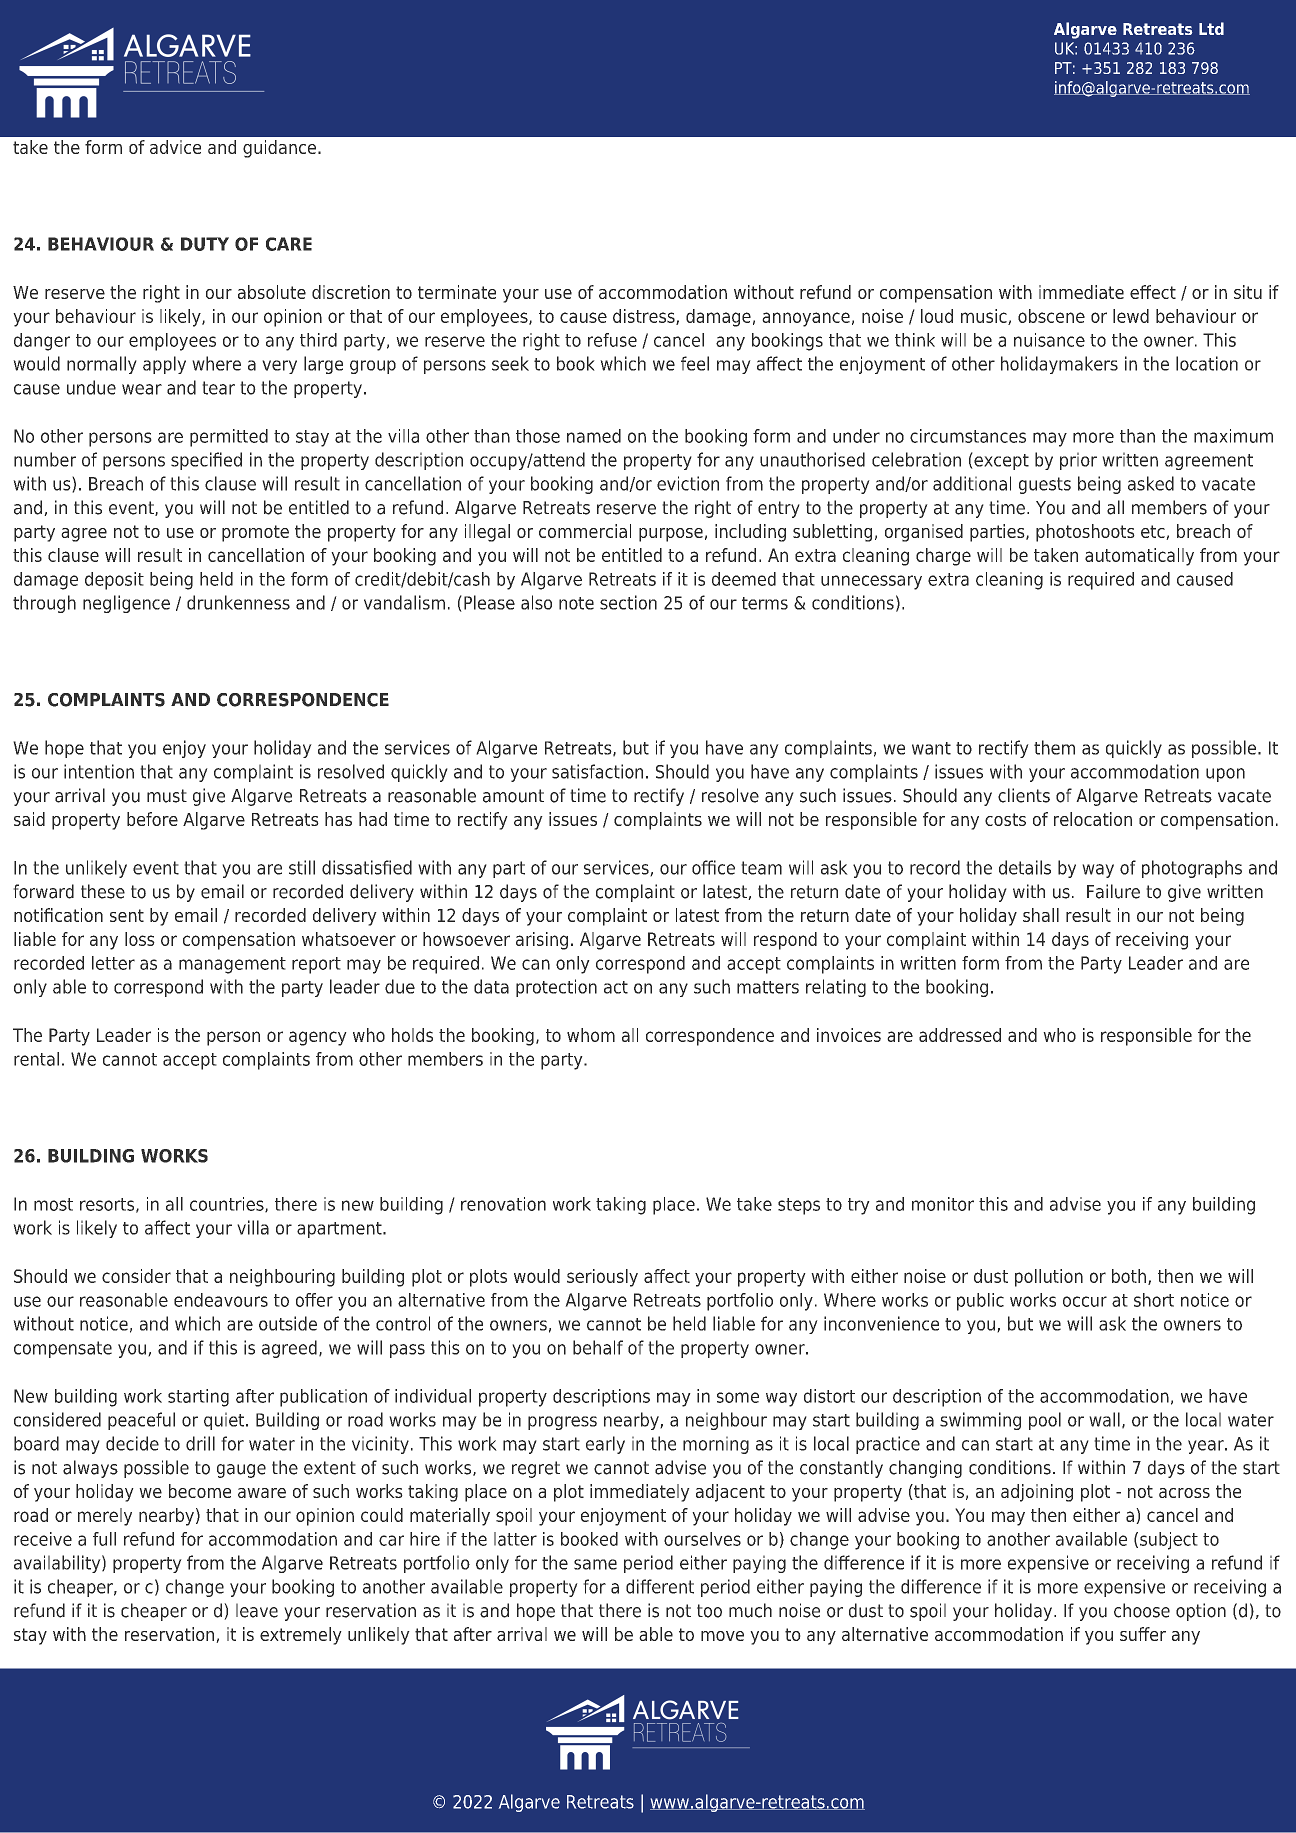  Describe the element at coordinates (221, 1300) in the document. I see `endeavours` at that location.
